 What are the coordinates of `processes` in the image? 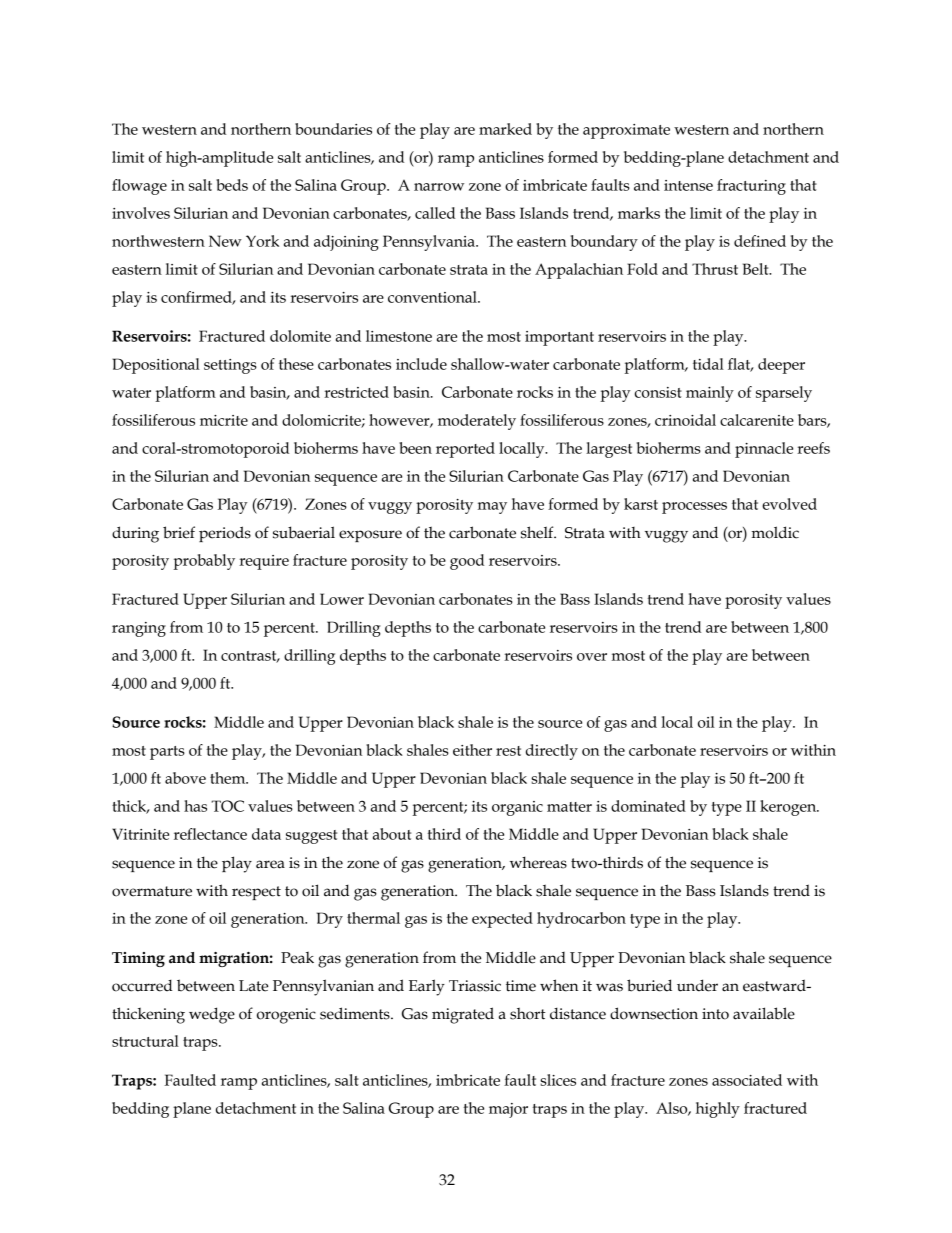 It's located at (694, 508).
